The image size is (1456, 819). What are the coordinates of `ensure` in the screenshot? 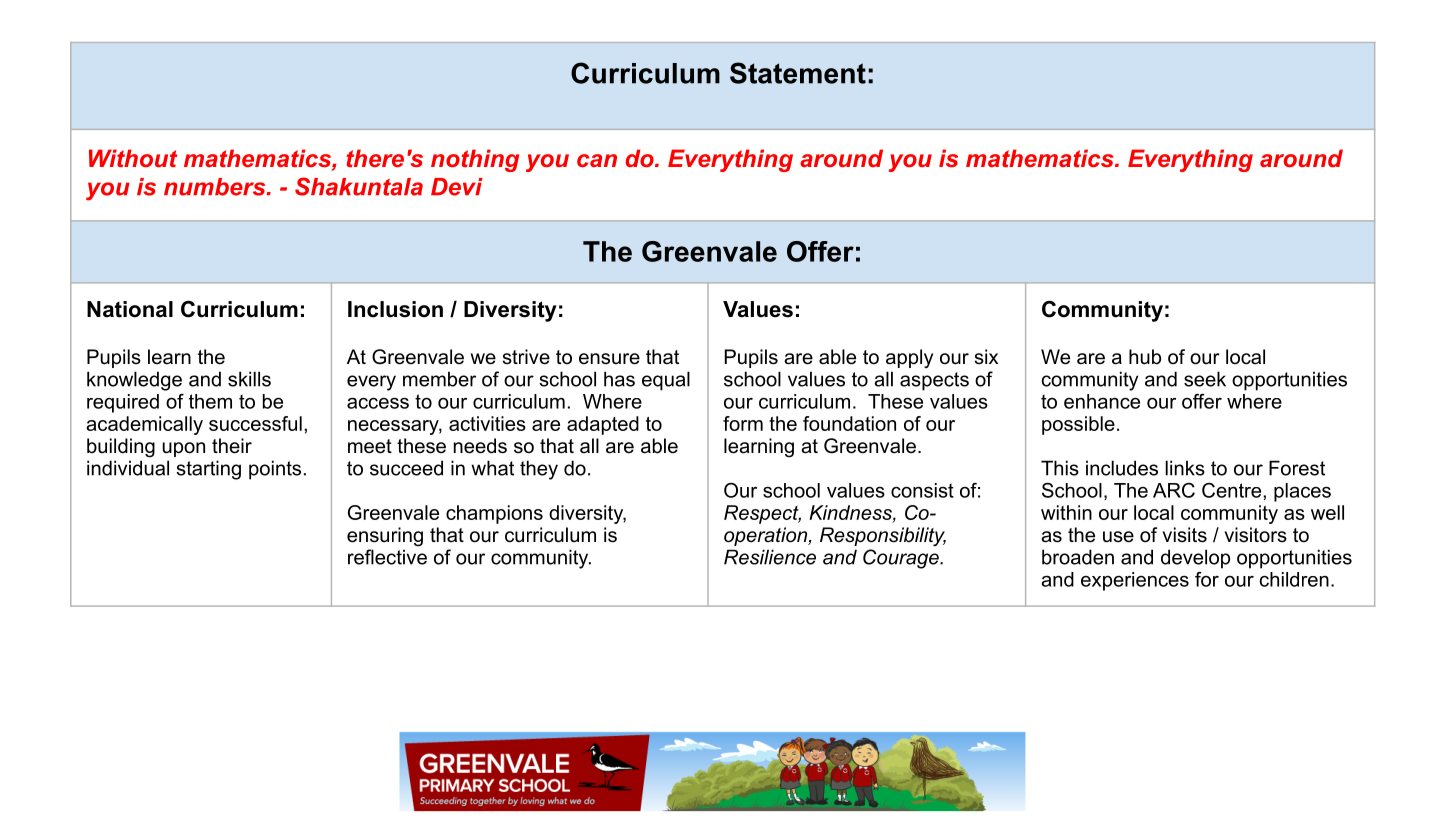 It's located at (609, 359).
